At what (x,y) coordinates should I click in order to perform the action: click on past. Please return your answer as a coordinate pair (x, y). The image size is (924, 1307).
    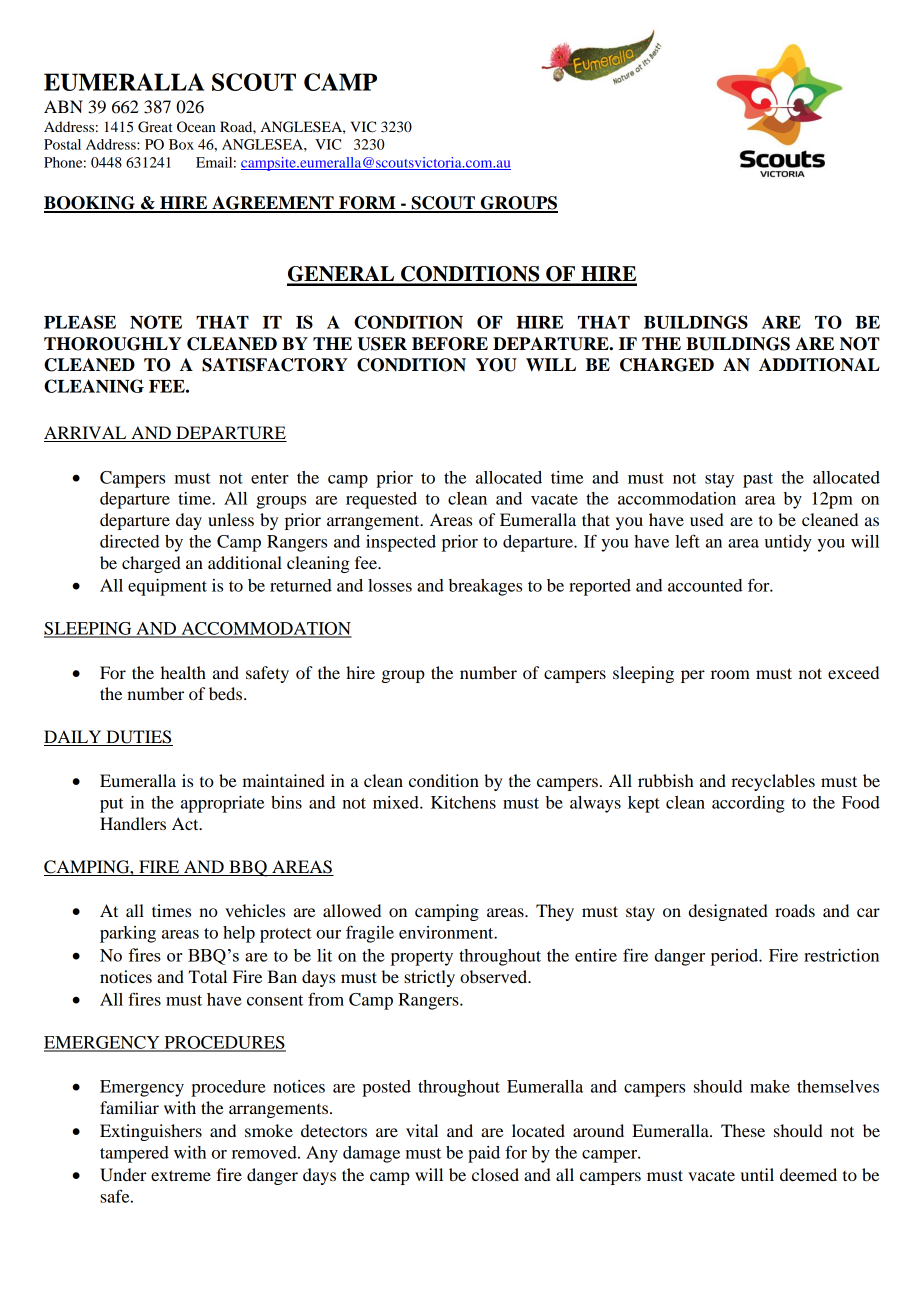
    Looking at the image, I should click on (758, 480).
